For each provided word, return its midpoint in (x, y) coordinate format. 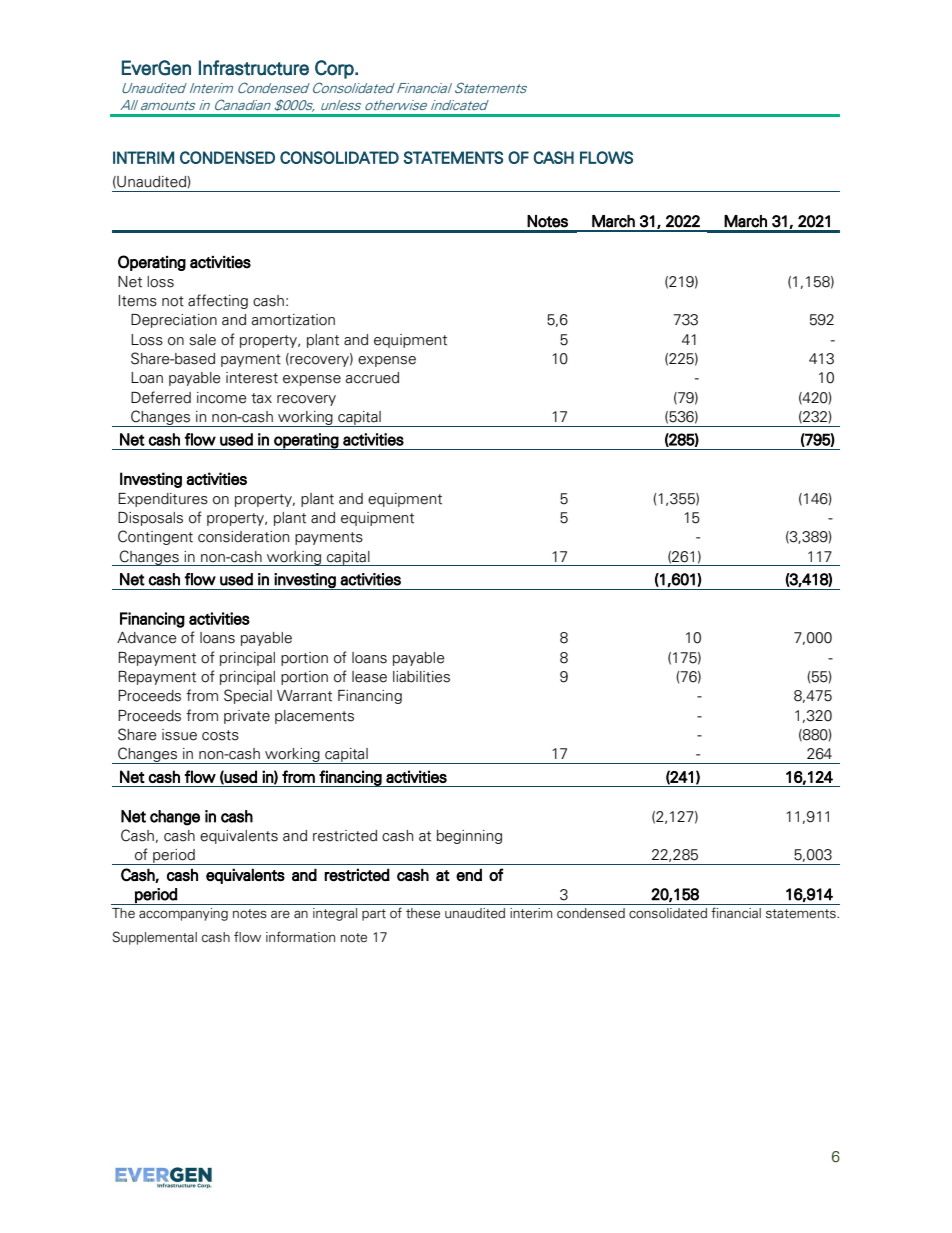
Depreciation (174, 321)
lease (369, 677)
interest (252, 378)
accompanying (183, 914)
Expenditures (163, 500)
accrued (372, 378)
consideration (243, 537)
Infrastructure (254, 68)
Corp (335, 69)
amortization (293, 320)
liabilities (421, 677)
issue (179, 735)
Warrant (304, 696)
